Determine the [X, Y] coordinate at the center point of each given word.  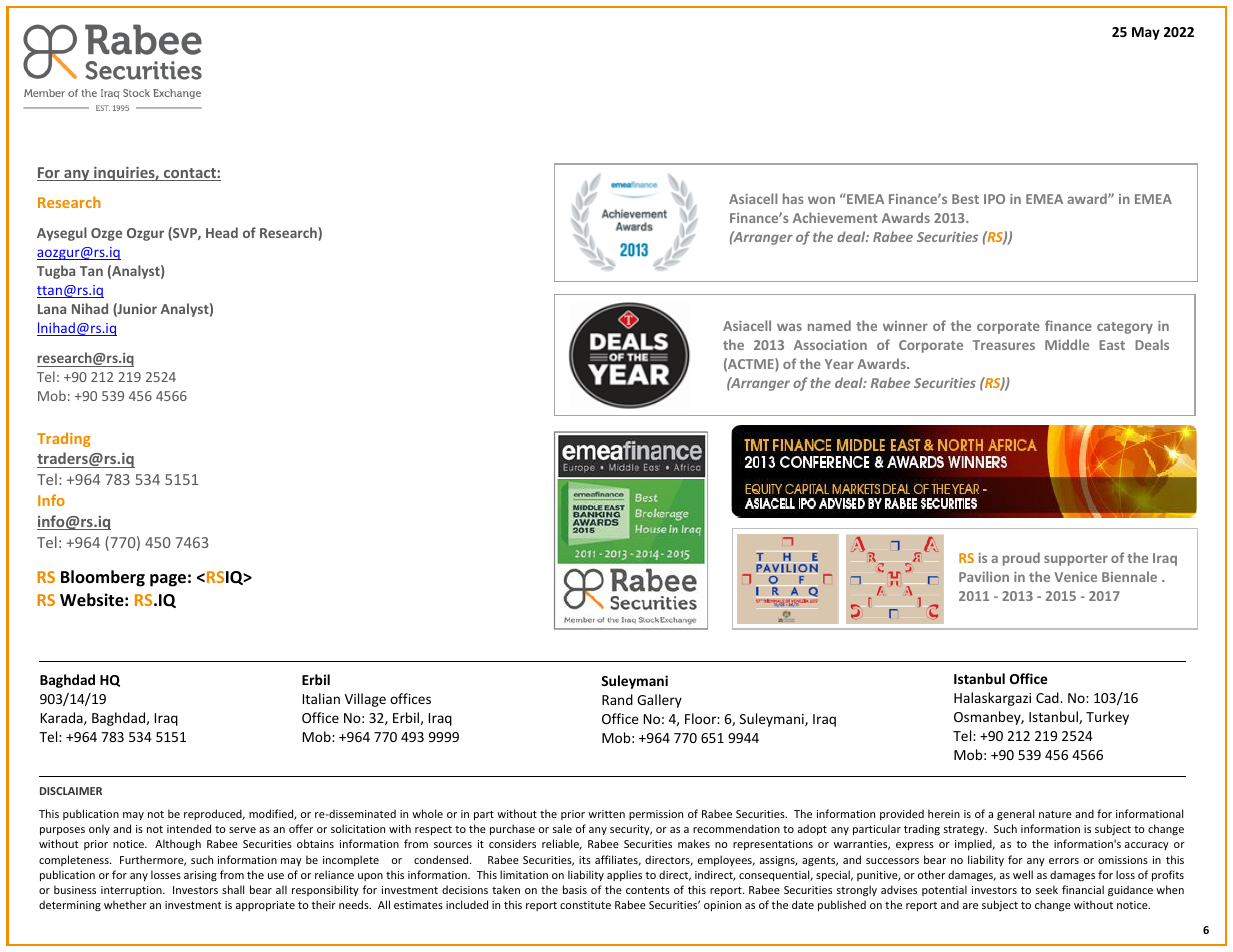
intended [189, 828]
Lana [52, 309]
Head [222, 232]
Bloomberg [103, 578]
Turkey [1107, 718]
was [789, 327]
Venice [1075, 577]
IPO [994, 199]
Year [839, 364]
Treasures [1004, 345]
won [821, 200]
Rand [617, 699]
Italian [321, 698]
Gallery [659, 701]
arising [200, 876]
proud [1021, 559]
